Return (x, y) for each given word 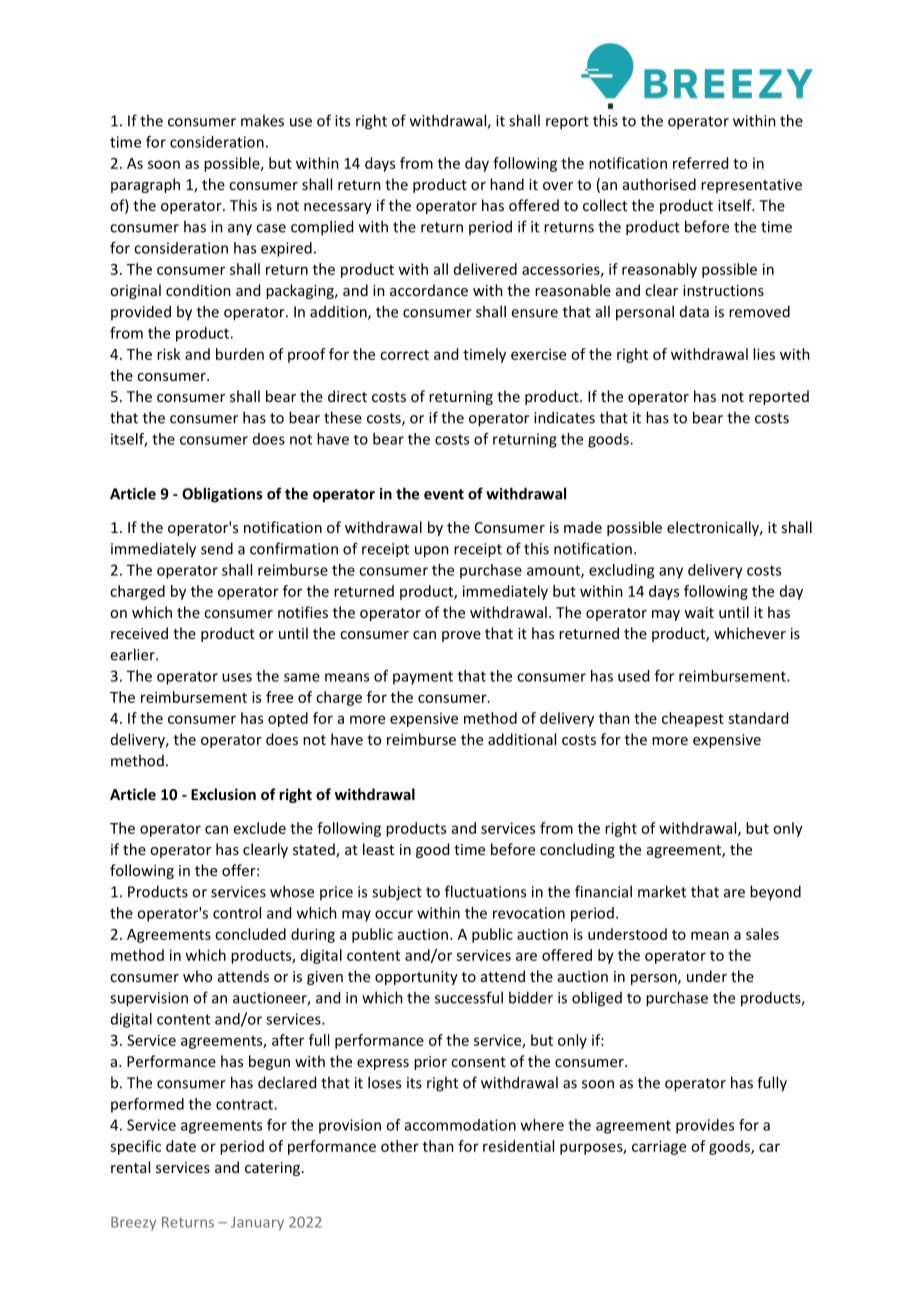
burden (240, 354)
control (237, 913)
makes (262, 120)
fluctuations (485, 891)
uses (237, 677)
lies (764, 354)
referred (700, 163)
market (662, 891)
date (181, 1146)
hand (507, 184)
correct (404, 355)
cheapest (693, 719)
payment (423, 678)
